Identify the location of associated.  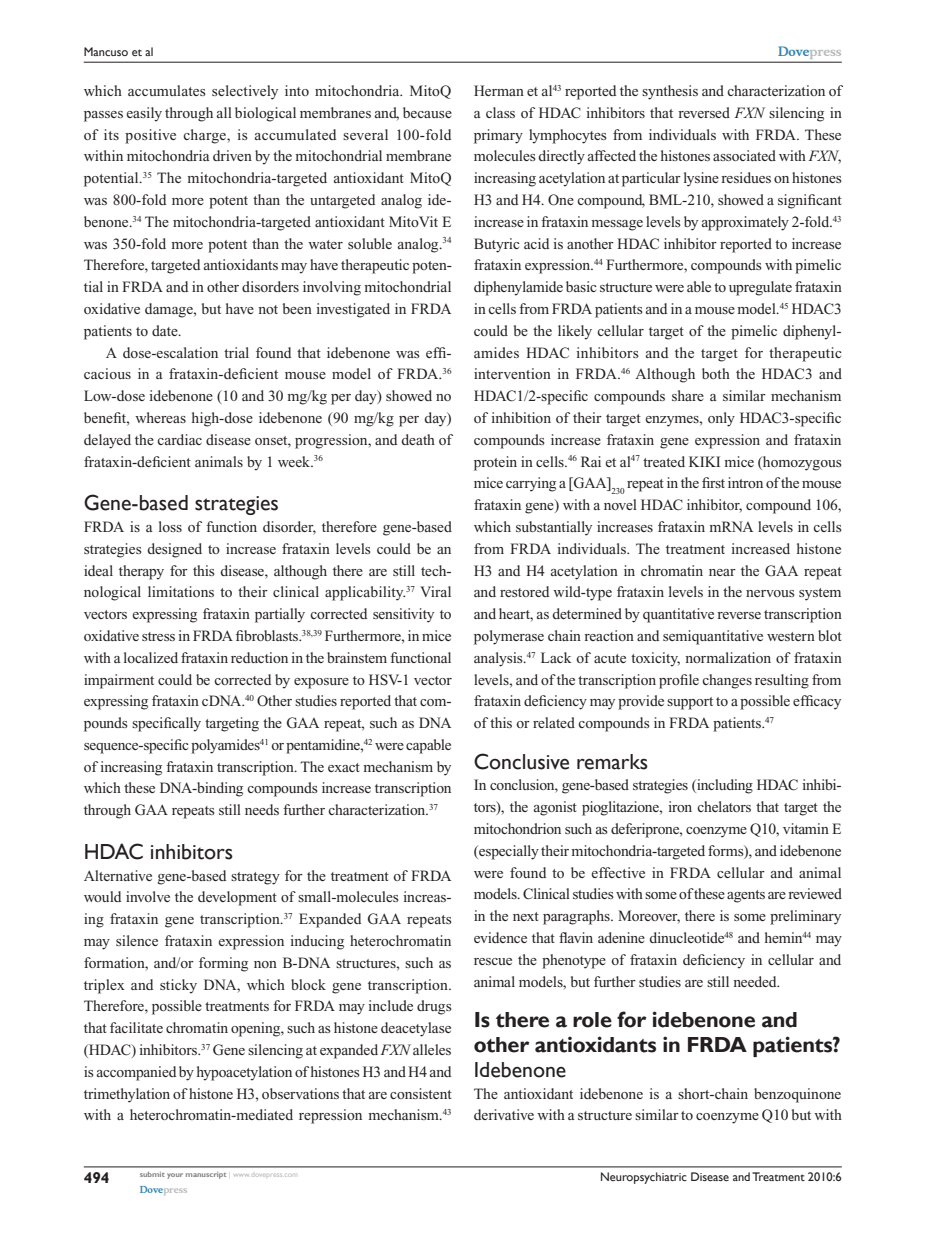
(744, 155).
